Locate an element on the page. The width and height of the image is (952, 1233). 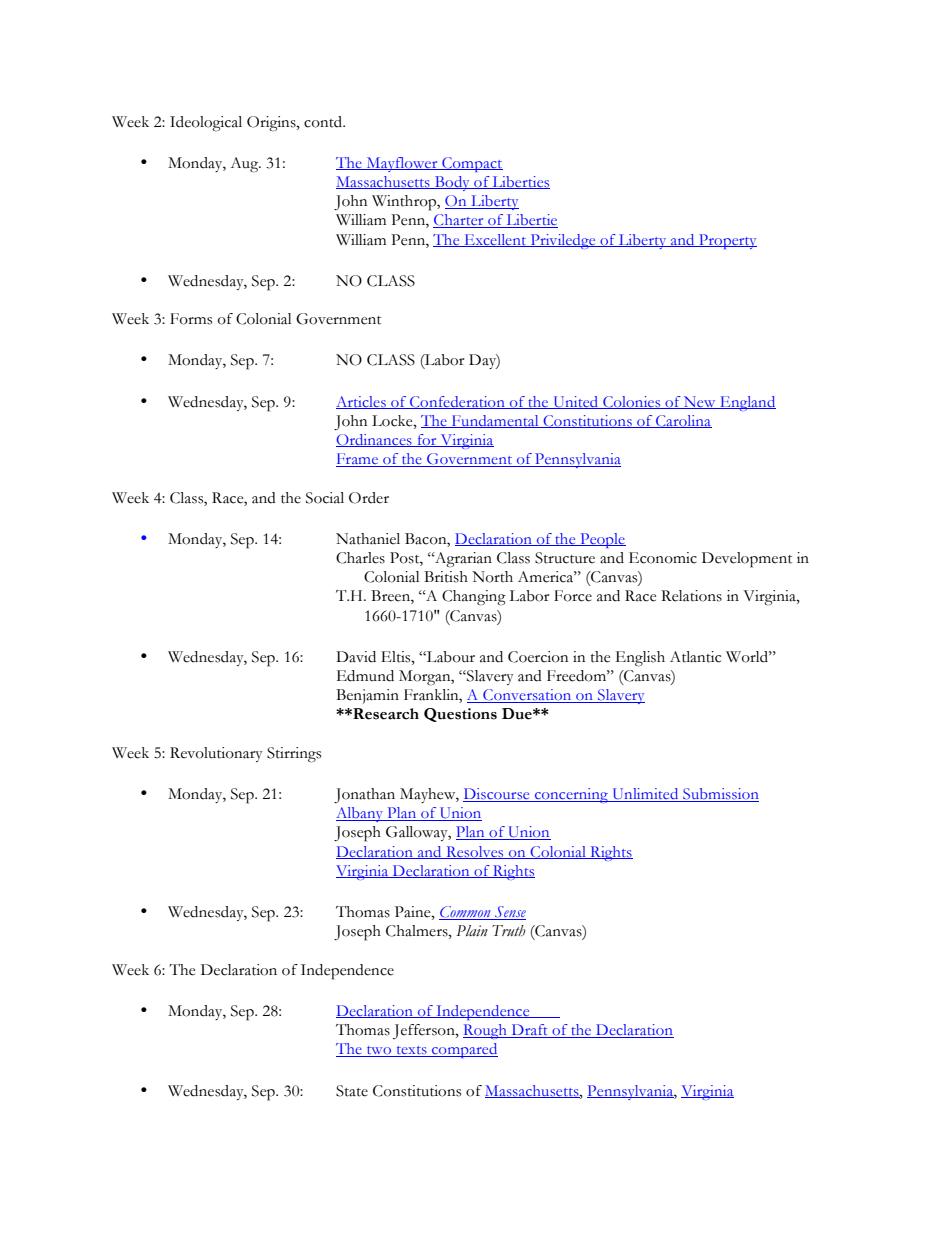
British is located at coordinates (446, 577).
